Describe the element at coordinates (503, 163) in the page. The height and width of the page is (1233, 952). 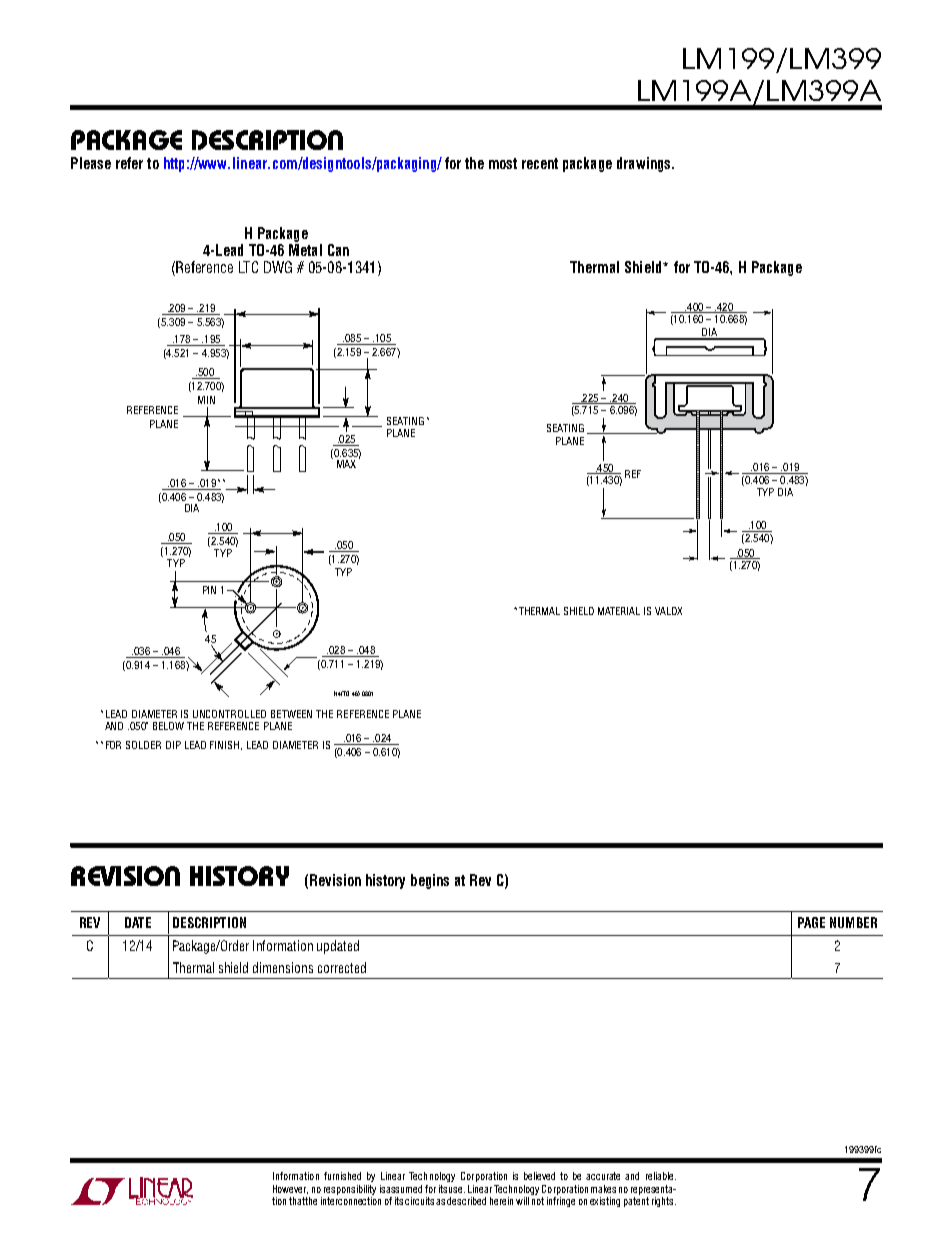
I see `most` at that location.
